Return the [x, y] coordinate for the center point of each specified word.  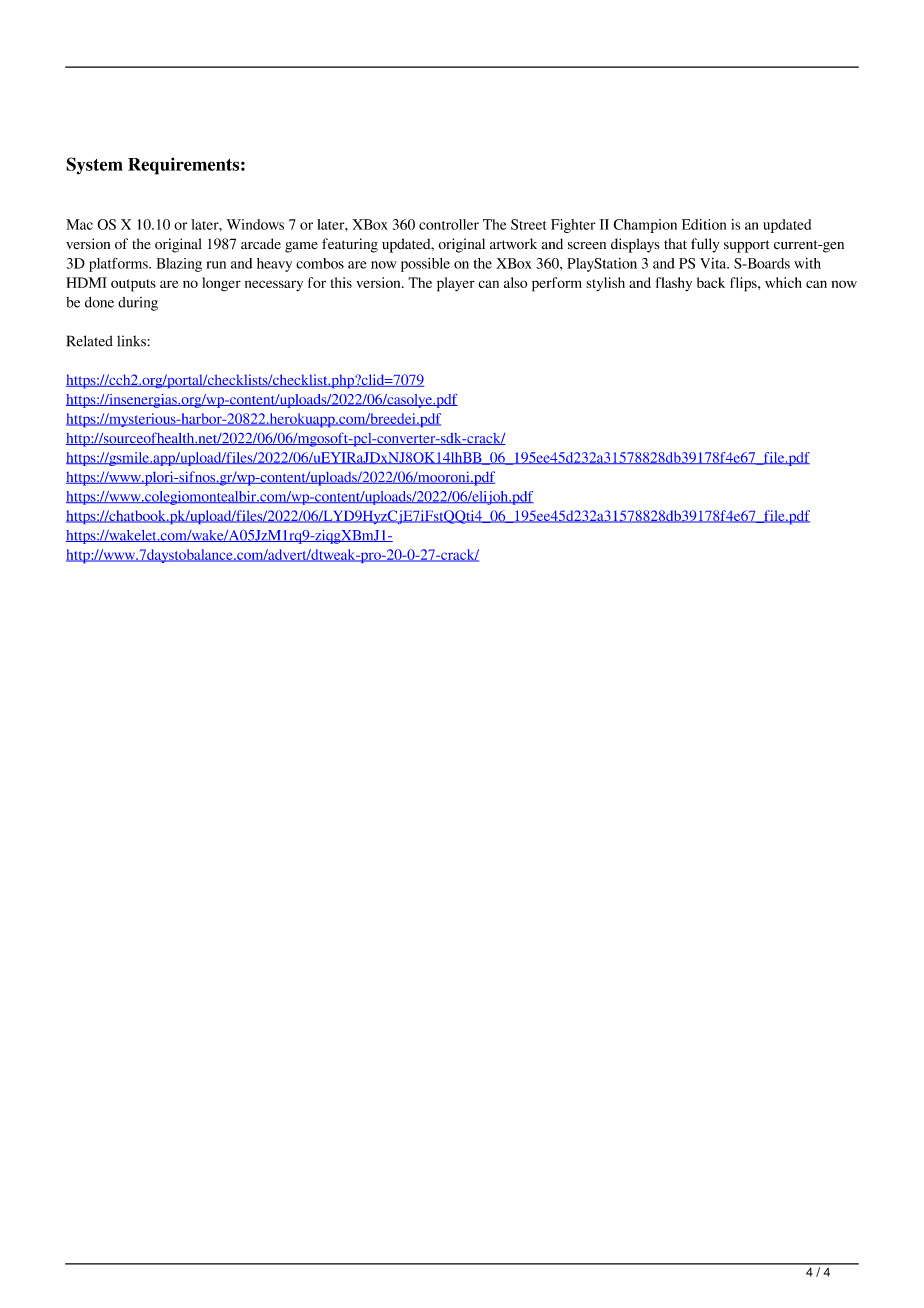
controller [449, 224]
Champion [645, 226]
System [94, 166]
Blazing [179, 265]
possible [425, 265]
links [132, 341]
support [747, 246]
